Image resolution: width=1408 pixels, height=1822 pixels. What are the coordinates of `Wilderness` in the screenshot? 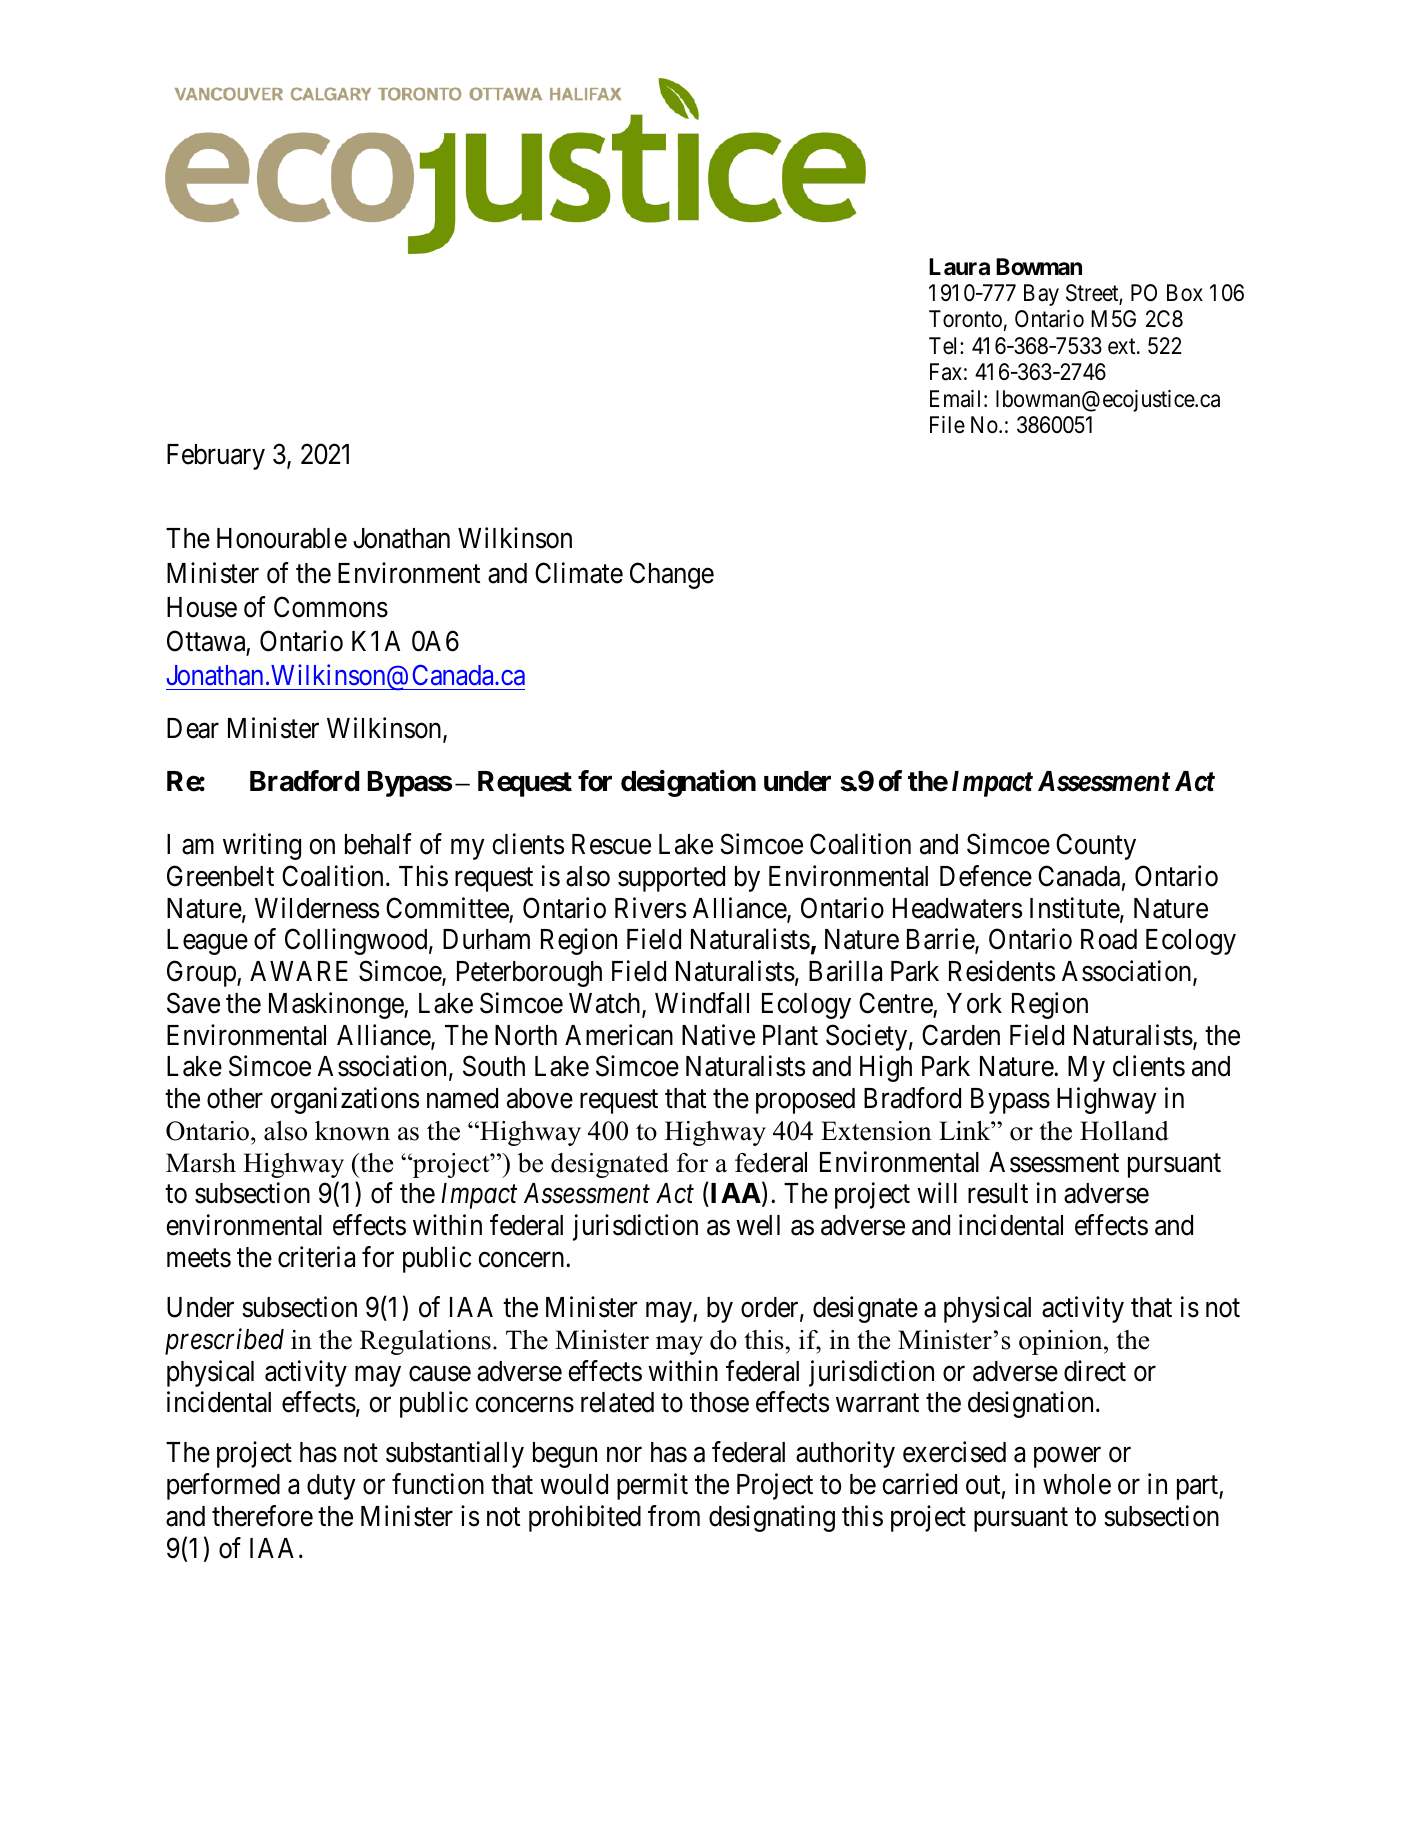 It's located at (317, 908).
